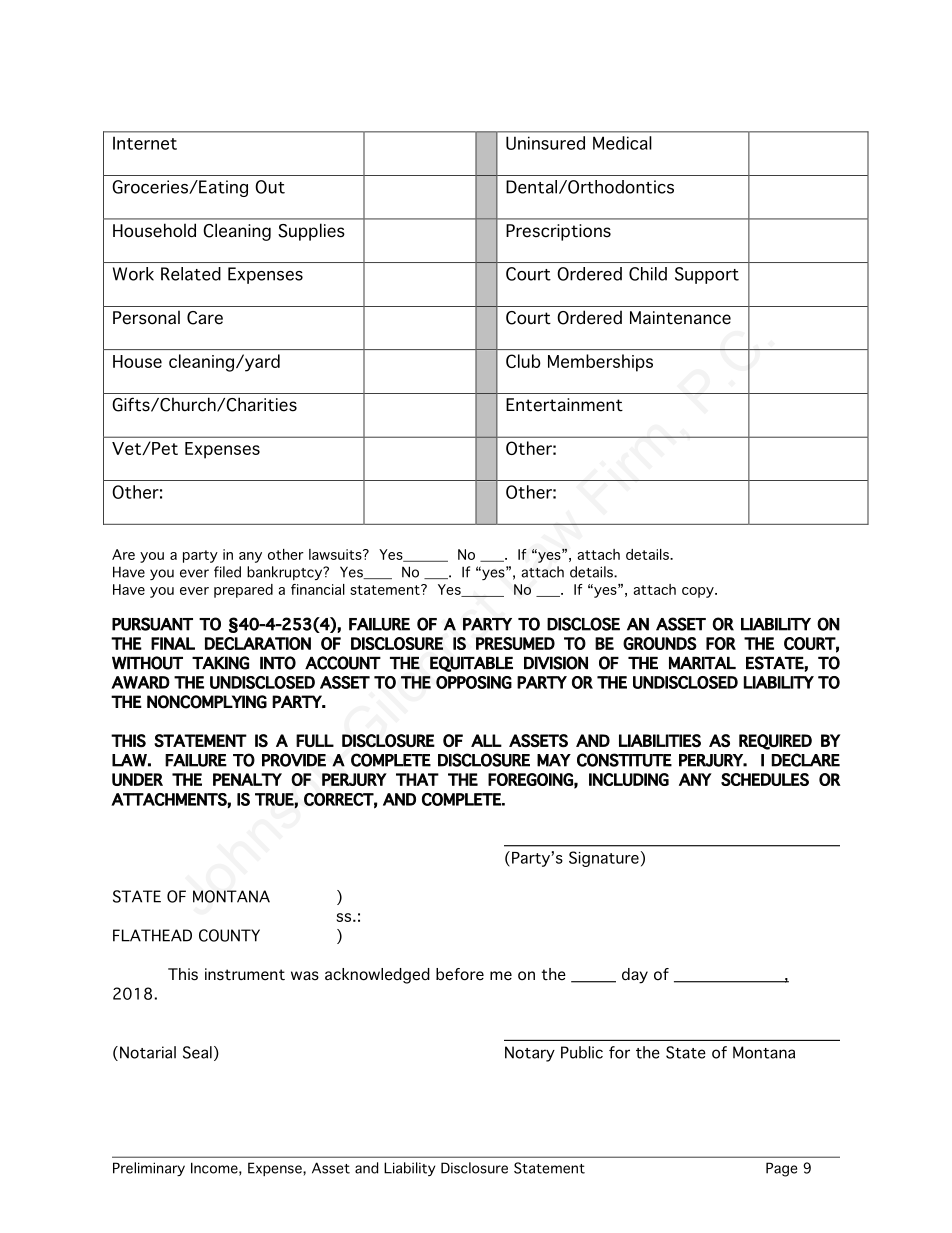  What do you see at coordinates (149, 1169) in the screenshot?
I see `Preliminary` at bounding box center [149, 1169].
